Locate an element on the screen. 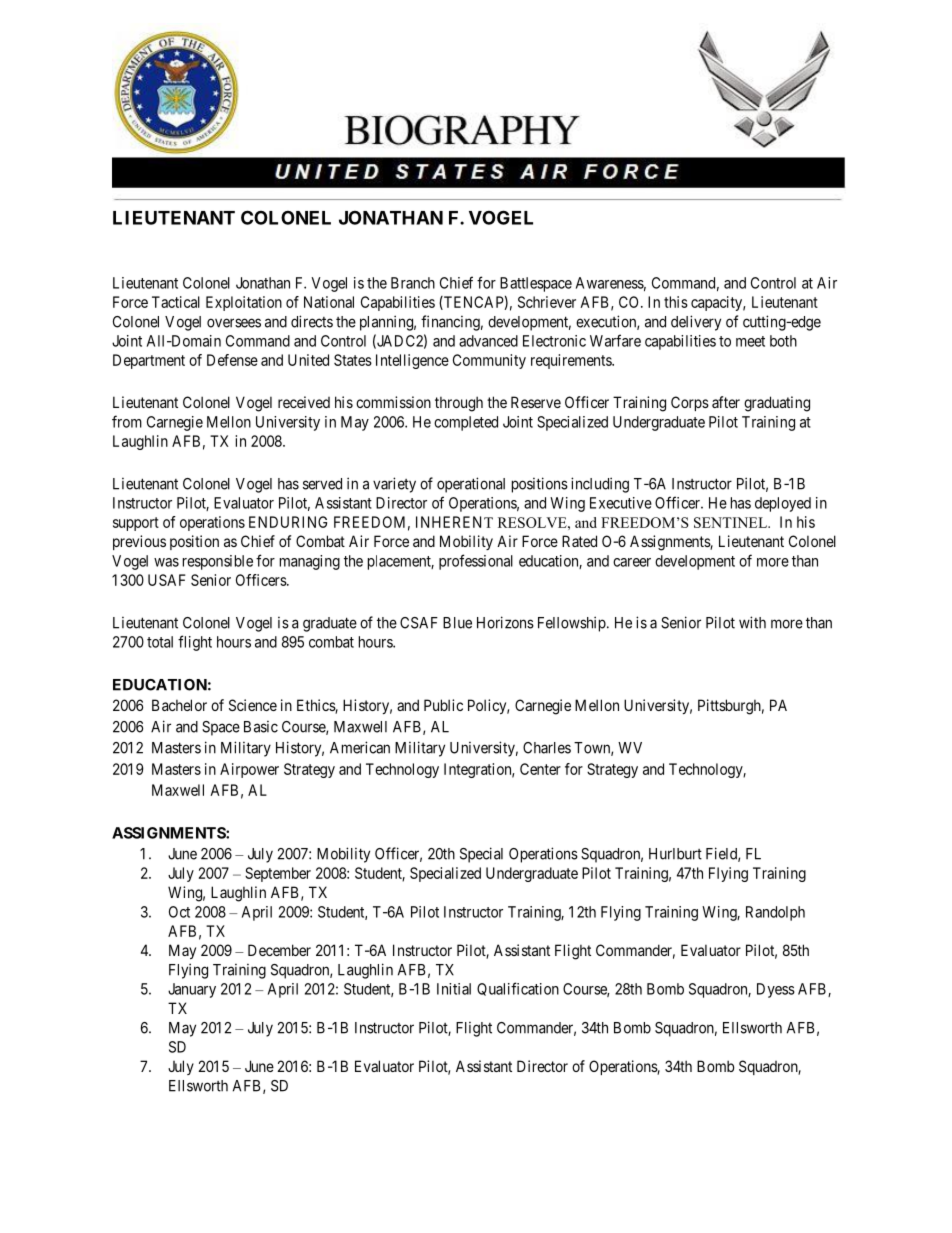 This screenshot has width=952, height=1233. total is located at coordinates (160, 642).
